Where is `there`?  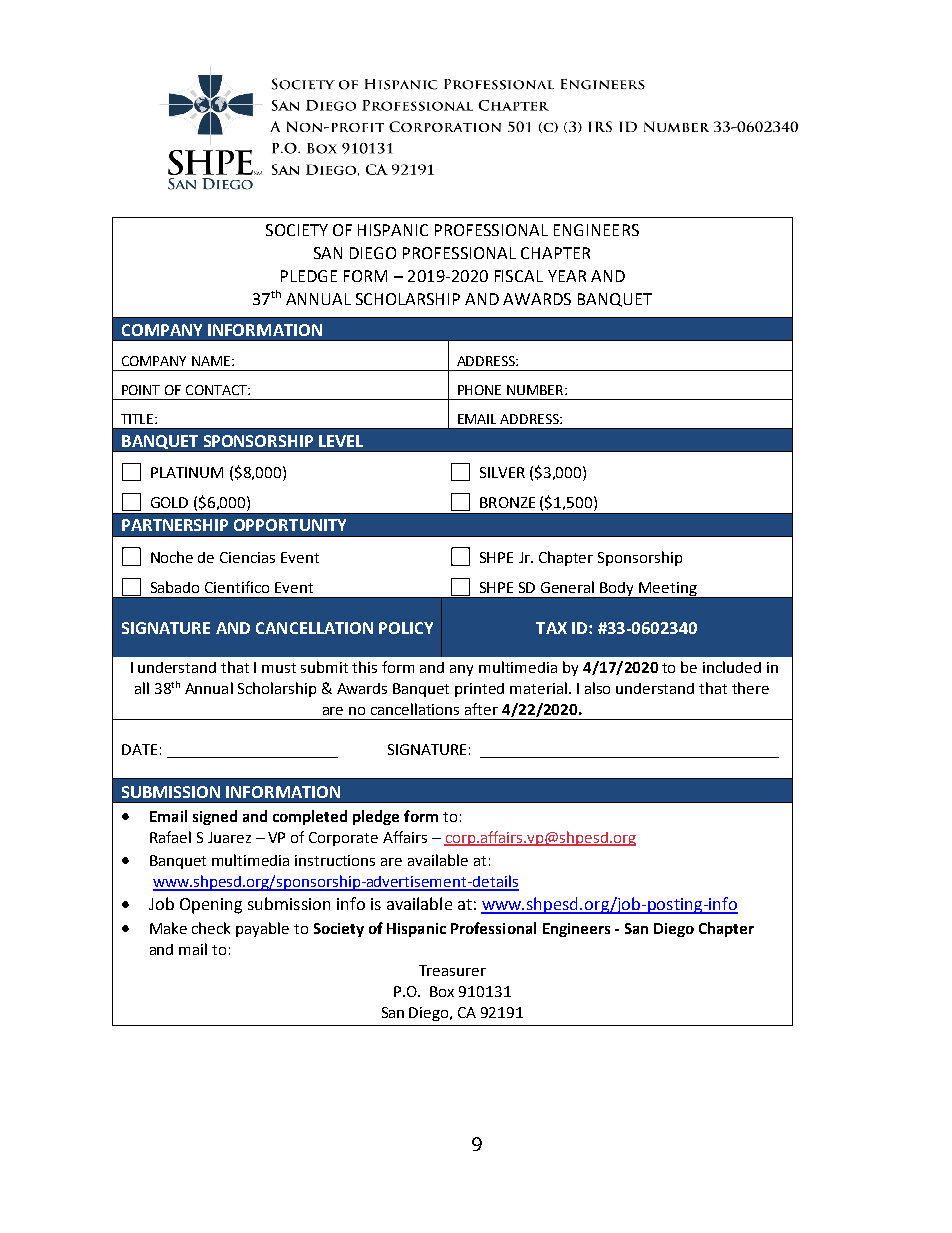 there is located at coordinates (750, 688).
